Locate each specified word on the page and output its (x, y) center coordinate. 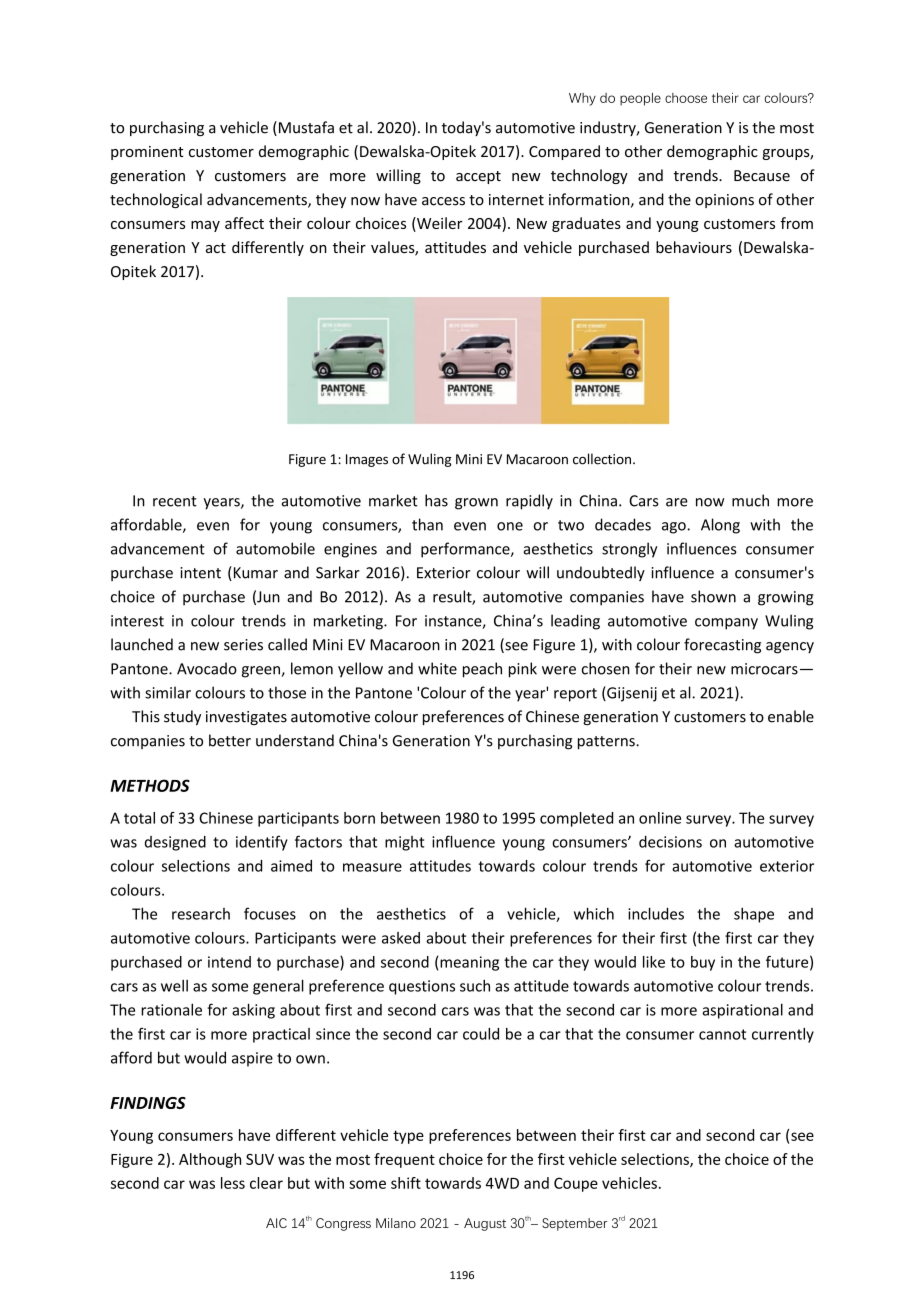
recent (175, 501)
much (750, 500)
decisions (670, 842)
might (405, 843)
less (233, 1183)
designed (175, 843)
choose (686, 98)
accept (478, 177)
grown (476, 504)
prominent (147, 153)
